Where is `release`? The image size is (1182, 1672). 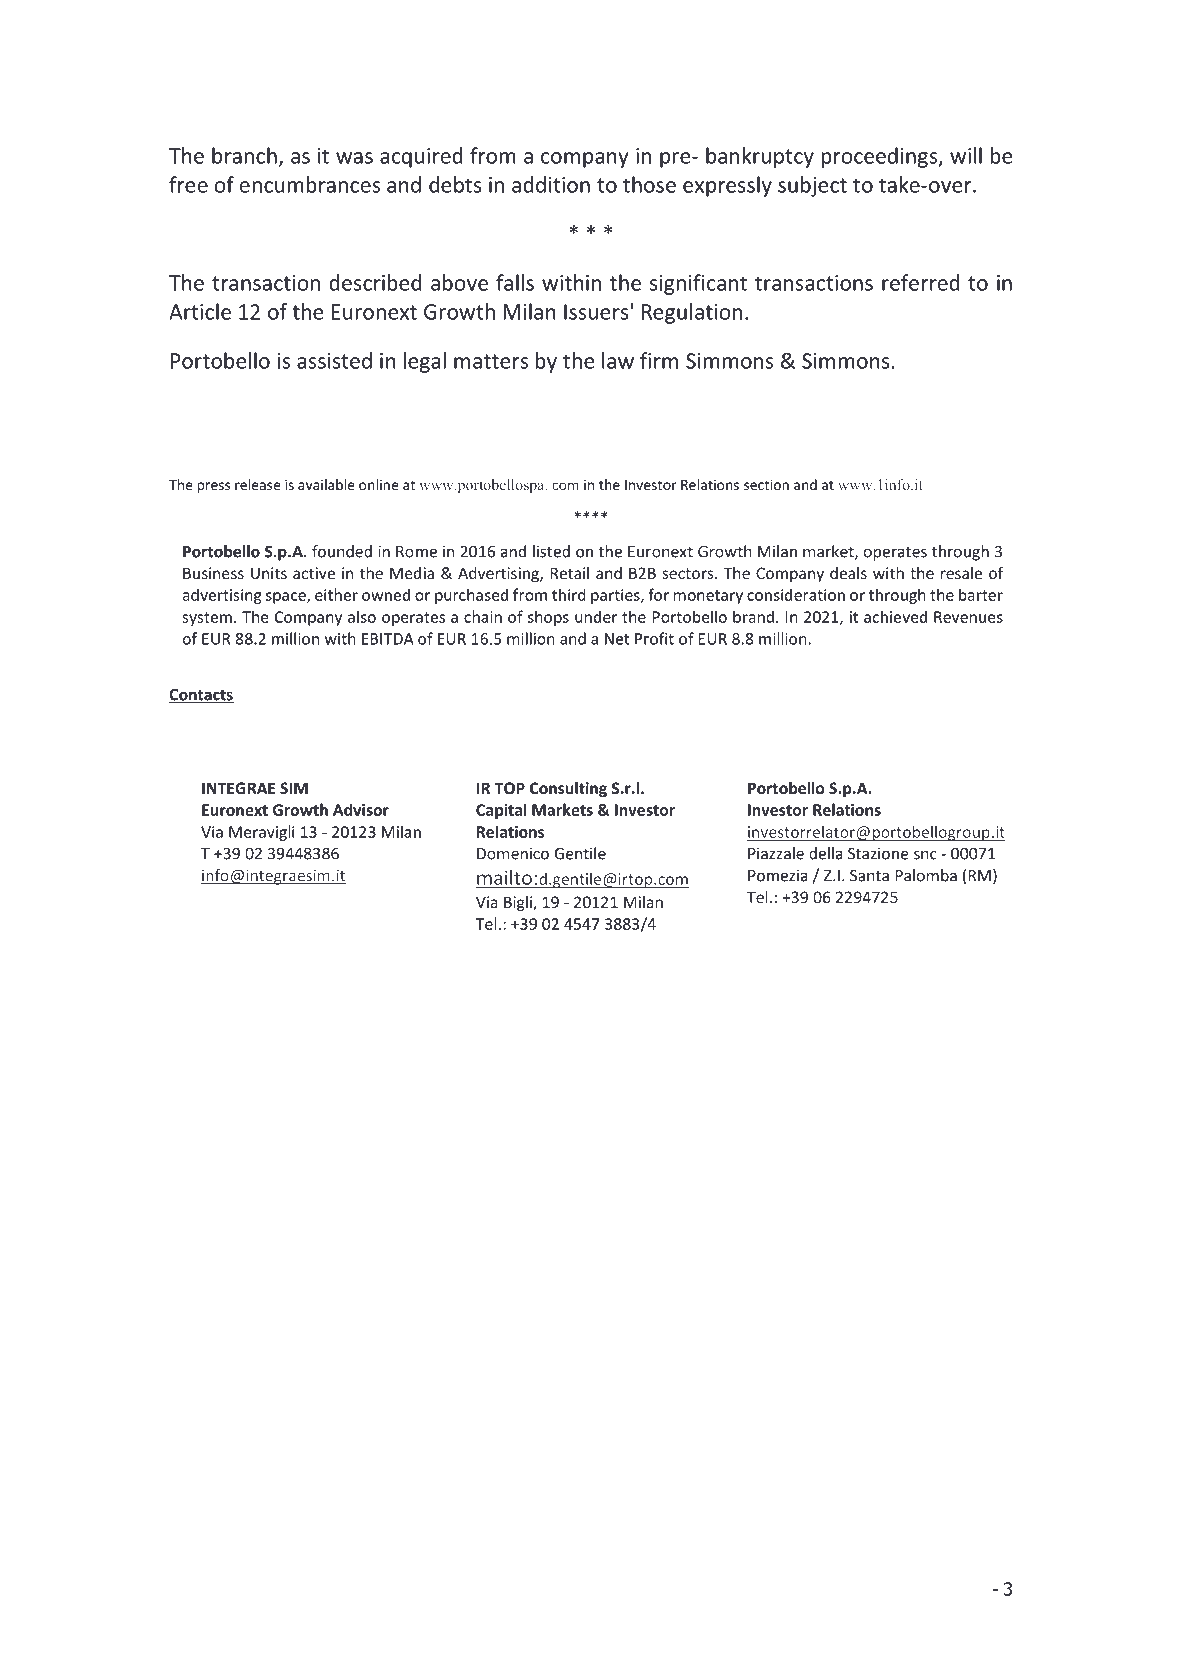
release is located at coordinates (257, 484).
